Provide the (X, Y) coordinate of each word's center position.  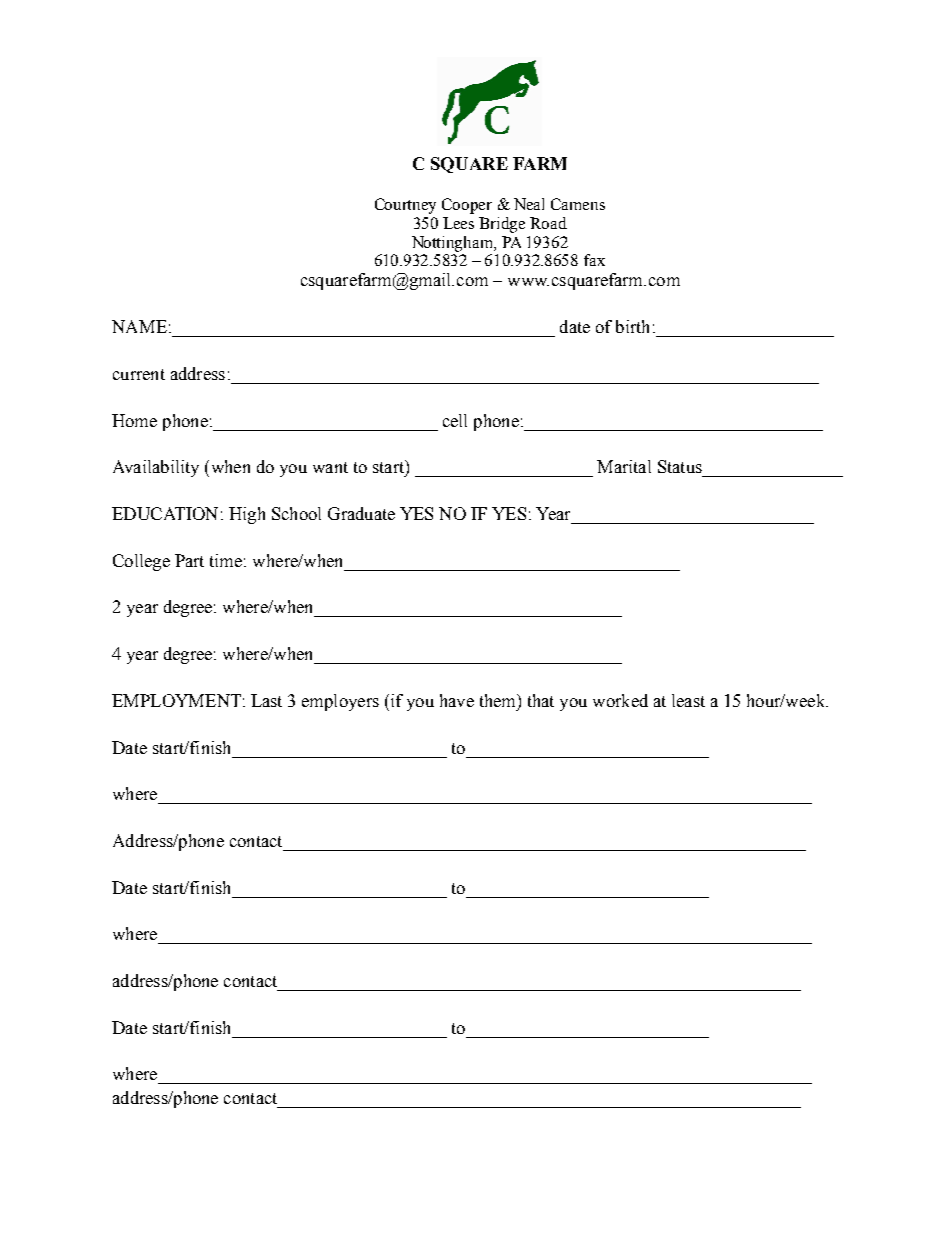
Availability (156, 468)
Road (548, 223)
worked (620, 700)
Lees (458, 223)
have (457, 700)
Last (266, 700)
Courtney (405, 206)
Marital (624, 466)
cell (455, 420)
